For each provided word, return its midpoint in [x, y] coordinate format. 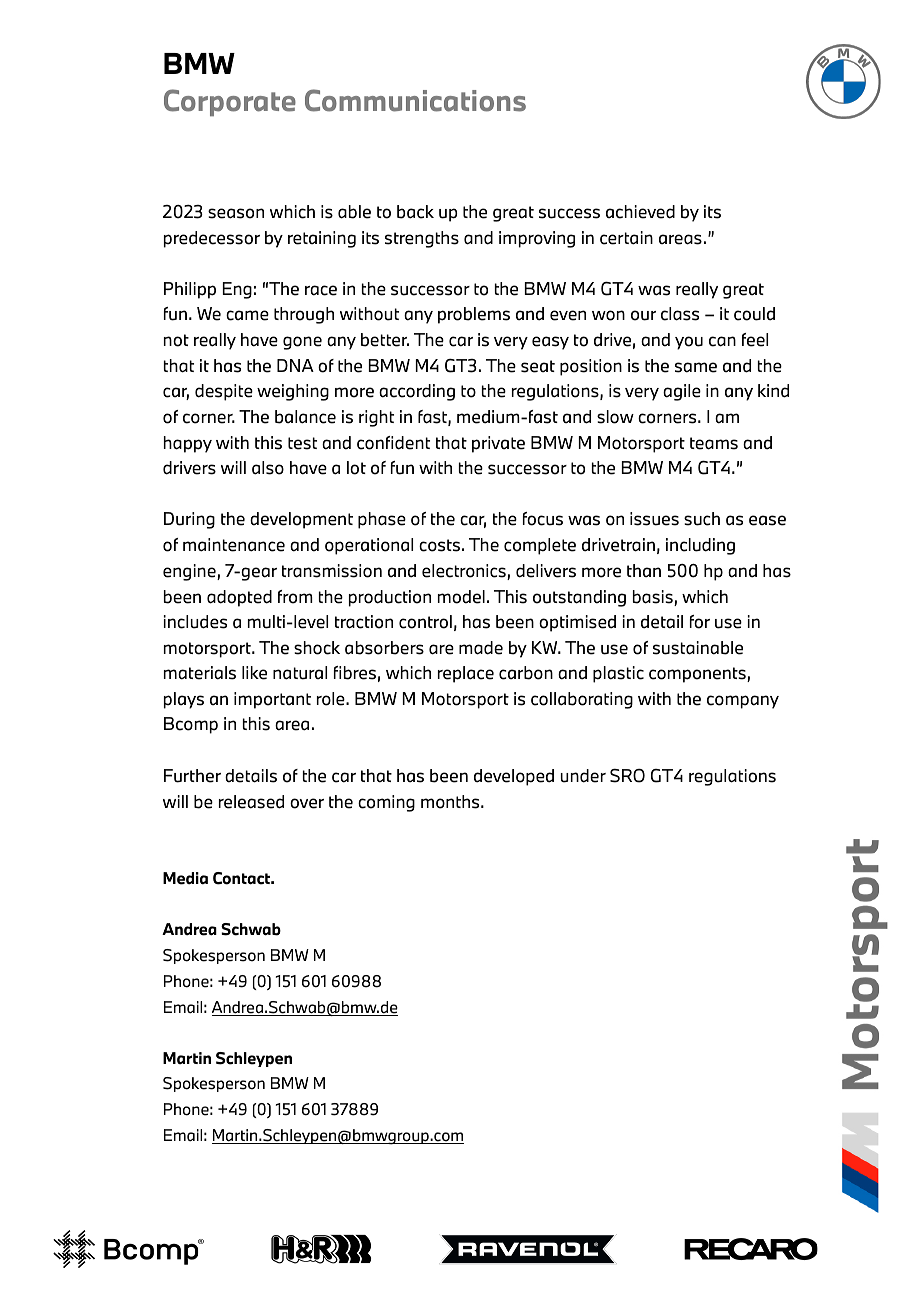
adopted [239, 598]
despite [224, 392]
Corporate [230, 102]
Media [185, 878]
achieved [640, 212]
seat [538, 366]
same [696, 367]
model [461, 597]
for [700, 622]
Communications [415, 100]
